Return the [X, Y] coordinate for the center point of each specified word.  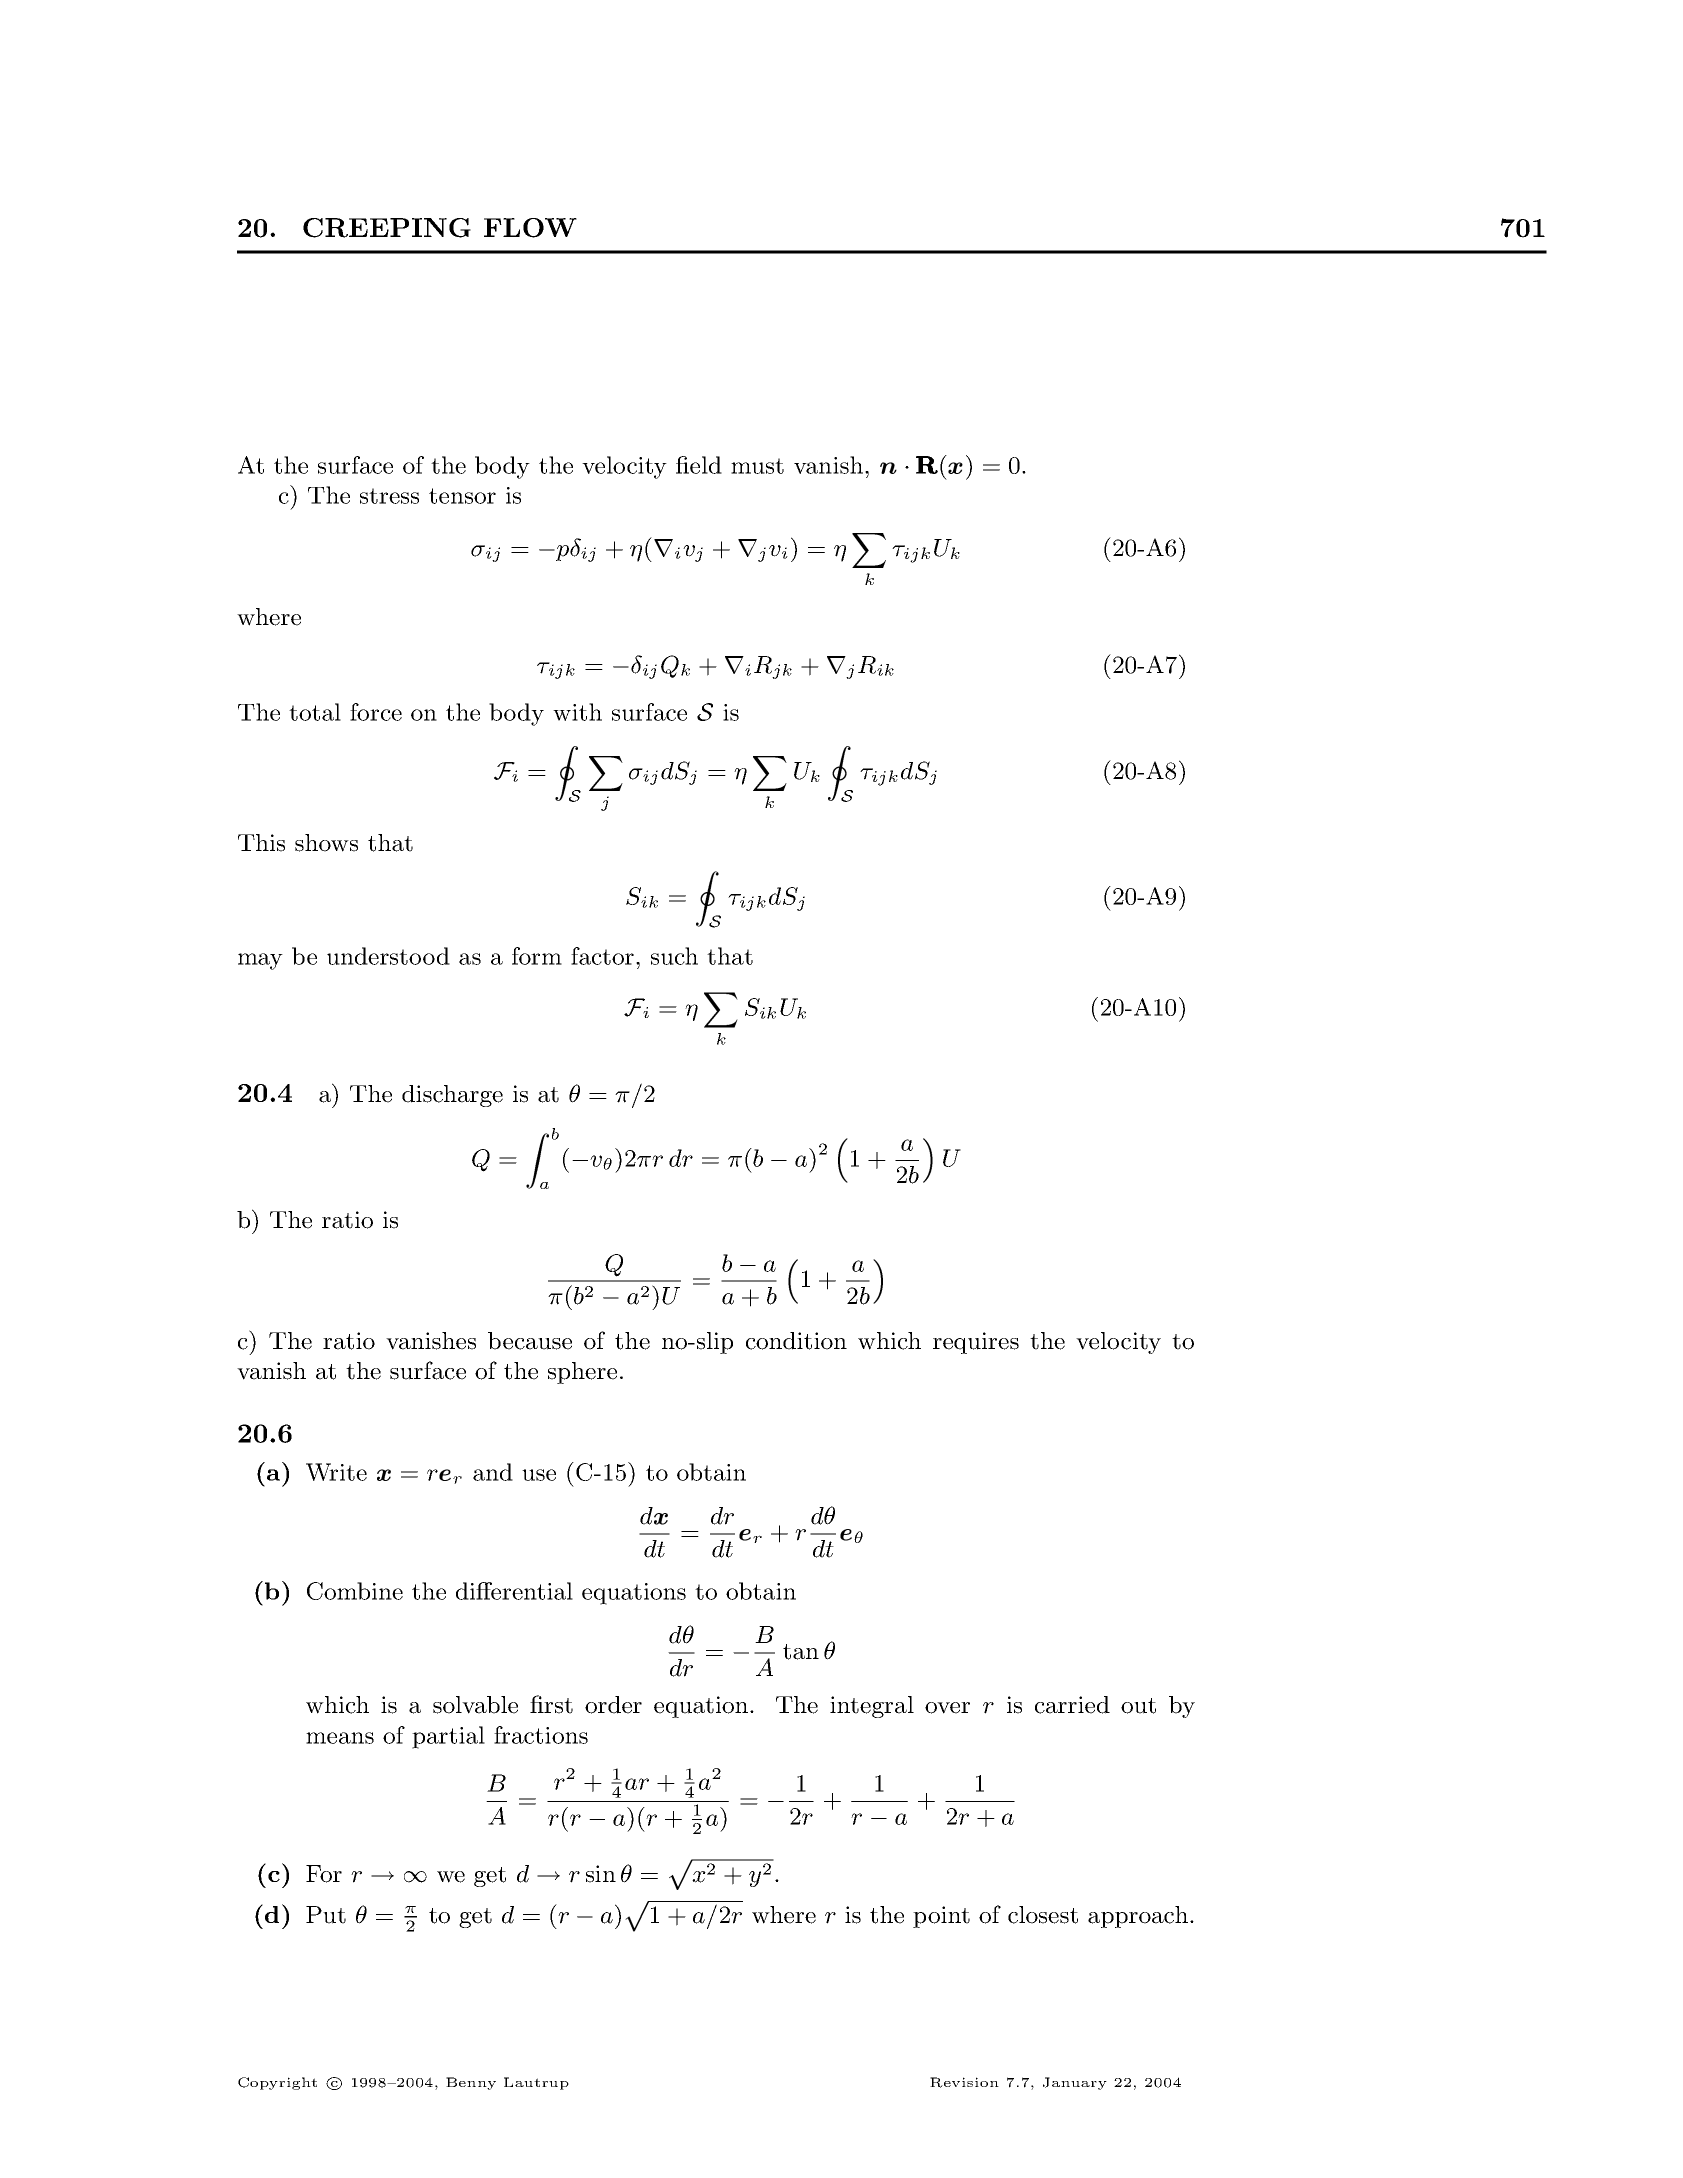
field [699, 465]
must [757, 466]
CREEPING [387, 228]
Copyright [277, 2083]
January [1075, 2083]
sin [601, 1874]
